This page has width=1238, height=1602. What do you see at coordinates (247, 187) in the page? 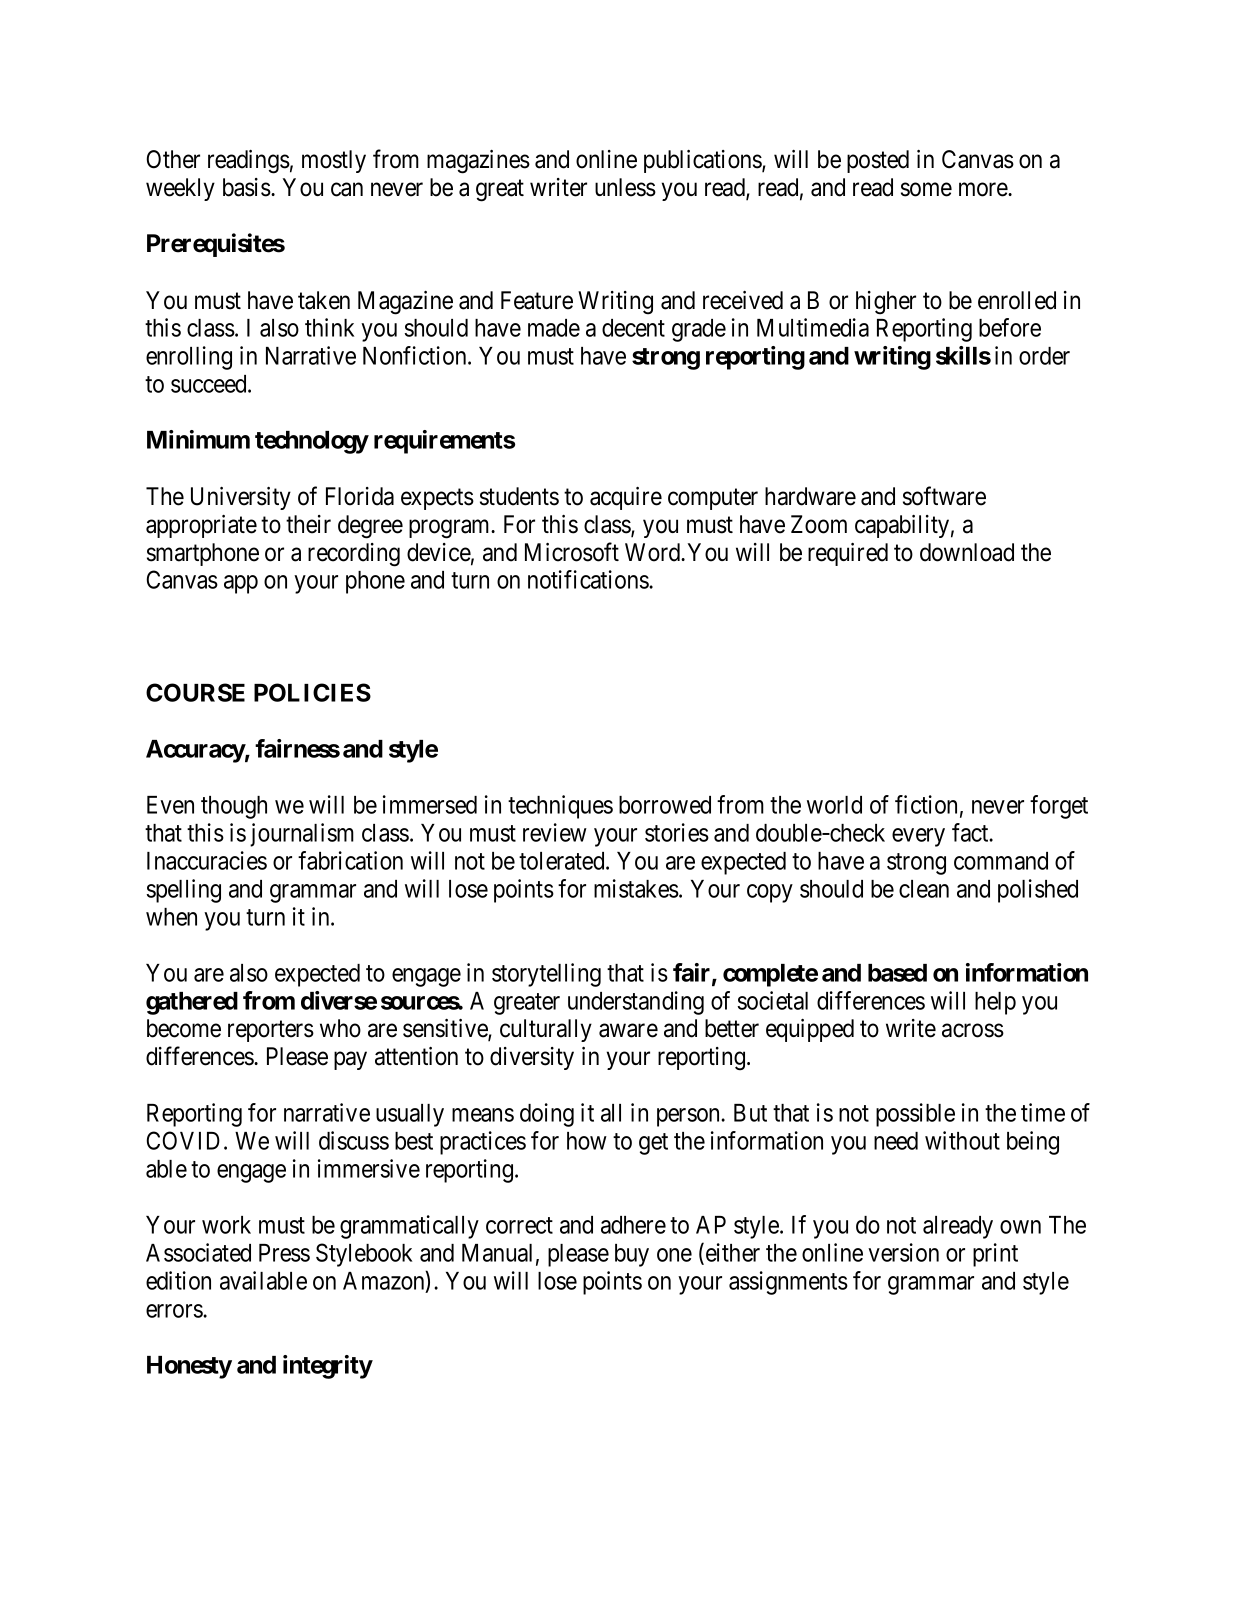
I see `basis` at bounding box center [247, 187].
